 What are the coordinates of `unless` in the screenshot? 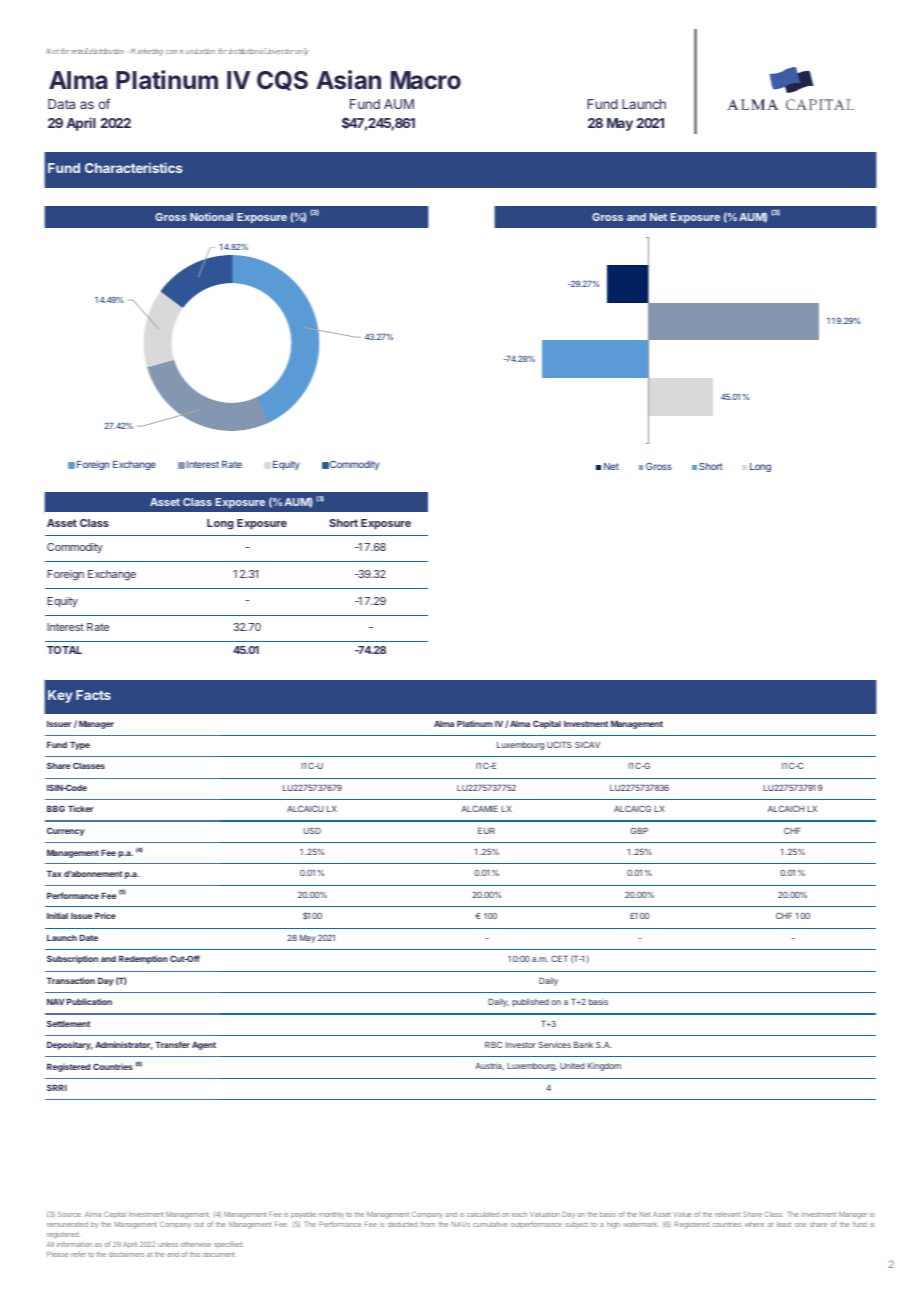 It's located at (168, 1244).
